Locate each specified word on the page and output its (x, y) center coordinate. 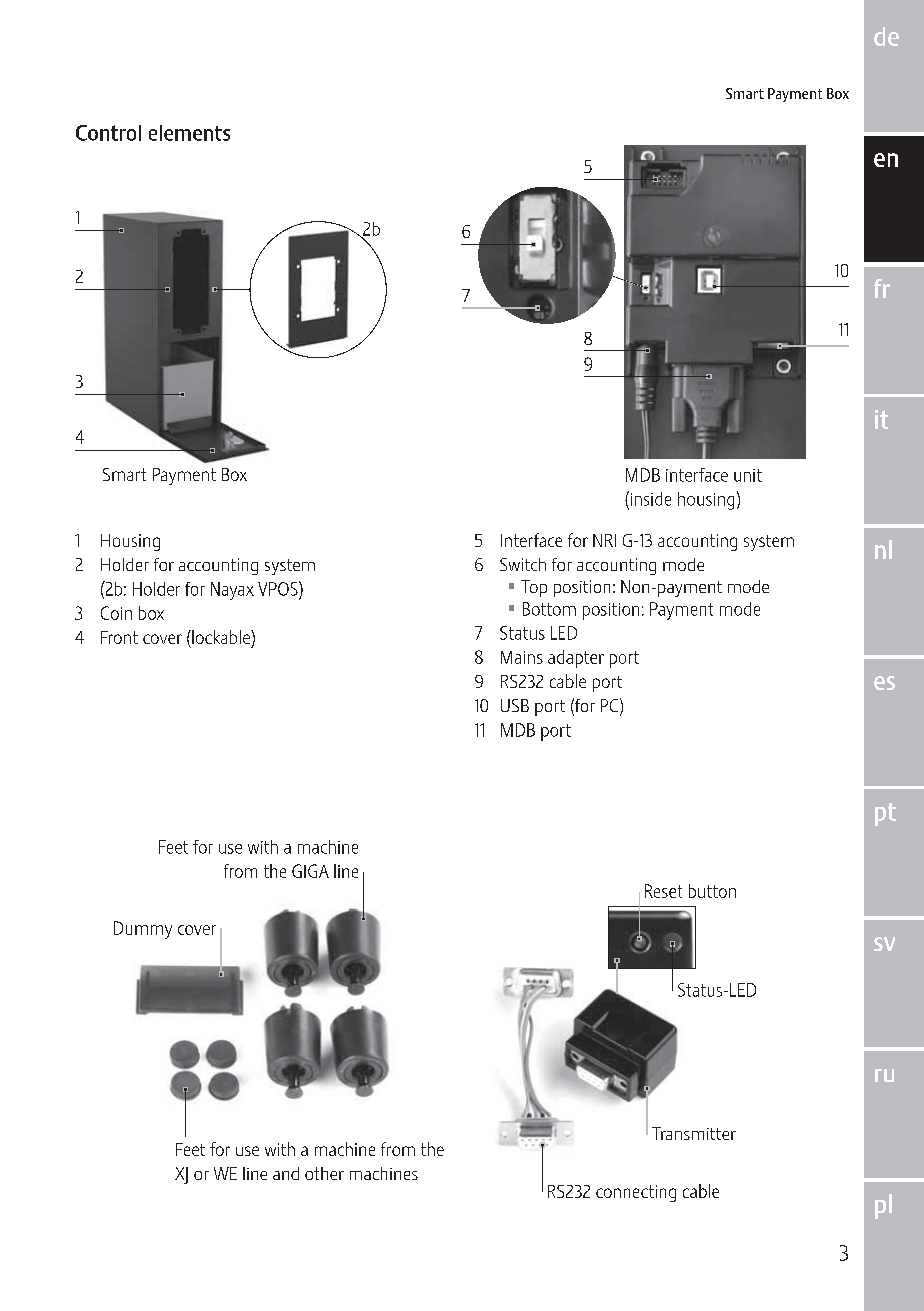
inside (649, 498)
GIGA (310, 871)
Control (108, 133)
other (324, 1173)
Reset (663, 891)
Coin (116, 613)
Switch (523, 564)
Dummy (143, 930)
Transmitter (694, 1133)
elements (189, 133)
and (286, 1173)
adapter (576, 659)
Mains (522, 657)
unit (748, 475)
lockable (221, 637)
